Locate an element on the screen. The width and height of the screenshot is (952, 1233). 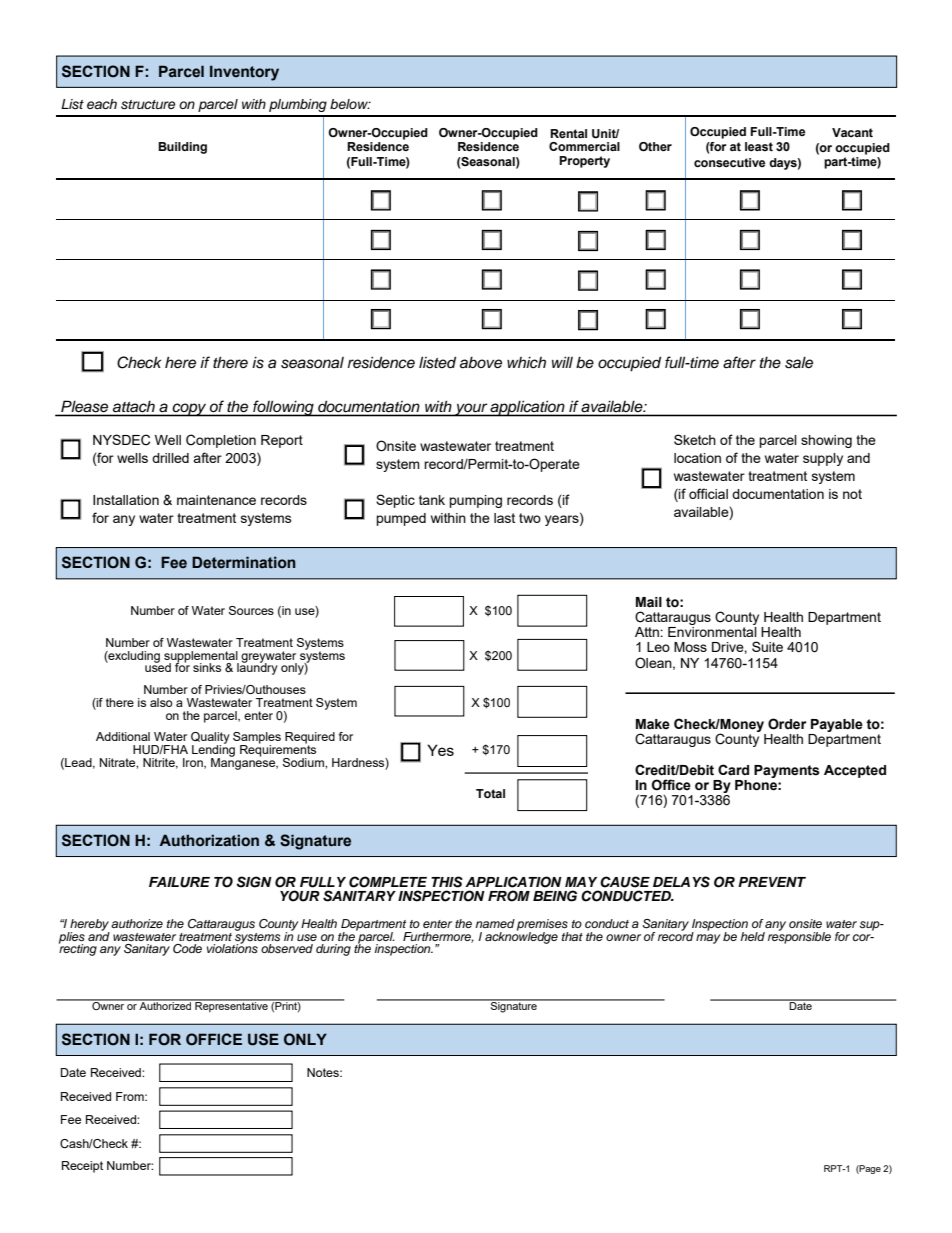
Receipt is located at coordinates (82, 1167).
